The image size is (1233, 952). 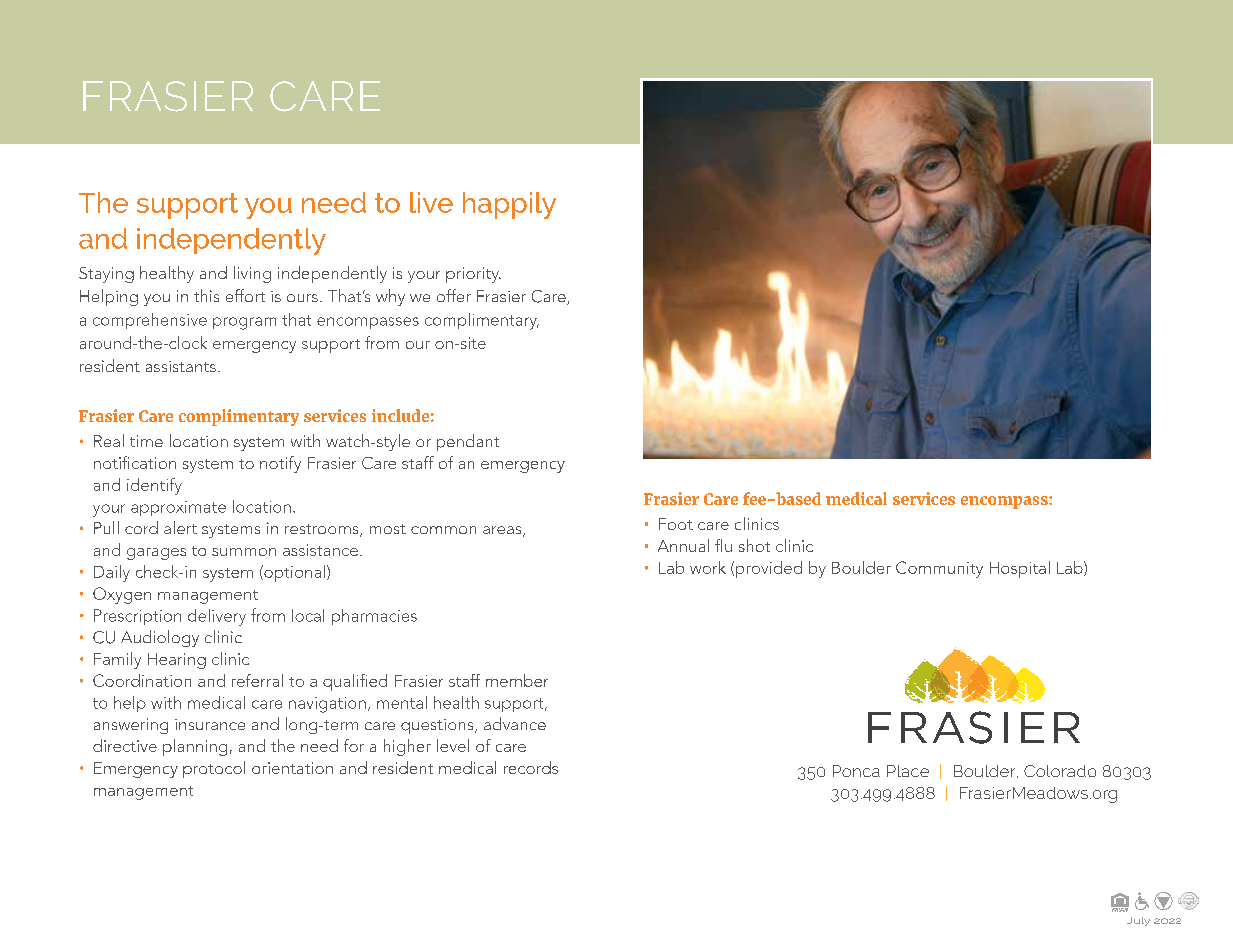 I want to click on Place, so click(x=908, y=771).
